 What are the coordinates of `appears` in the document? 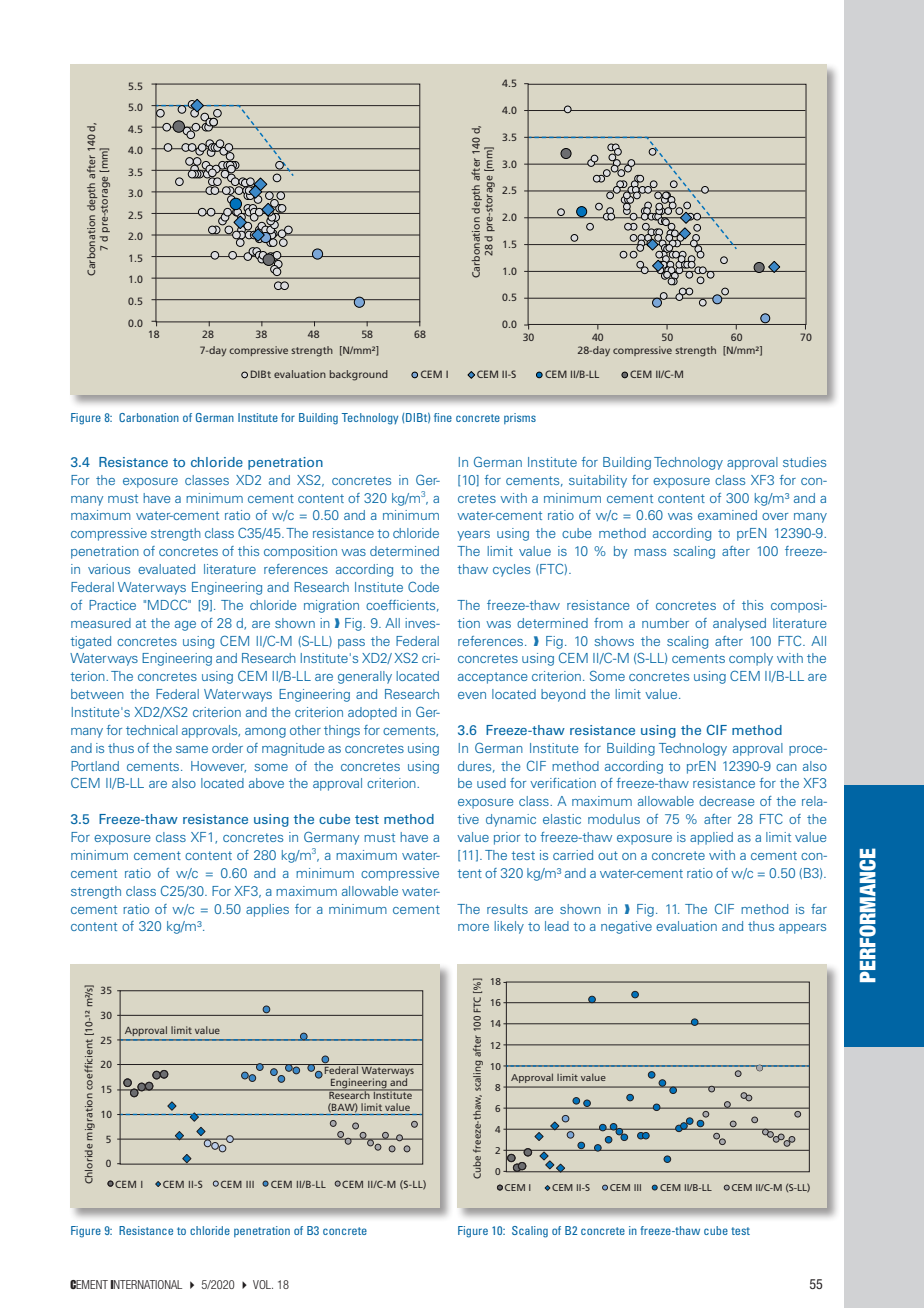 It's located at (802, 929).
